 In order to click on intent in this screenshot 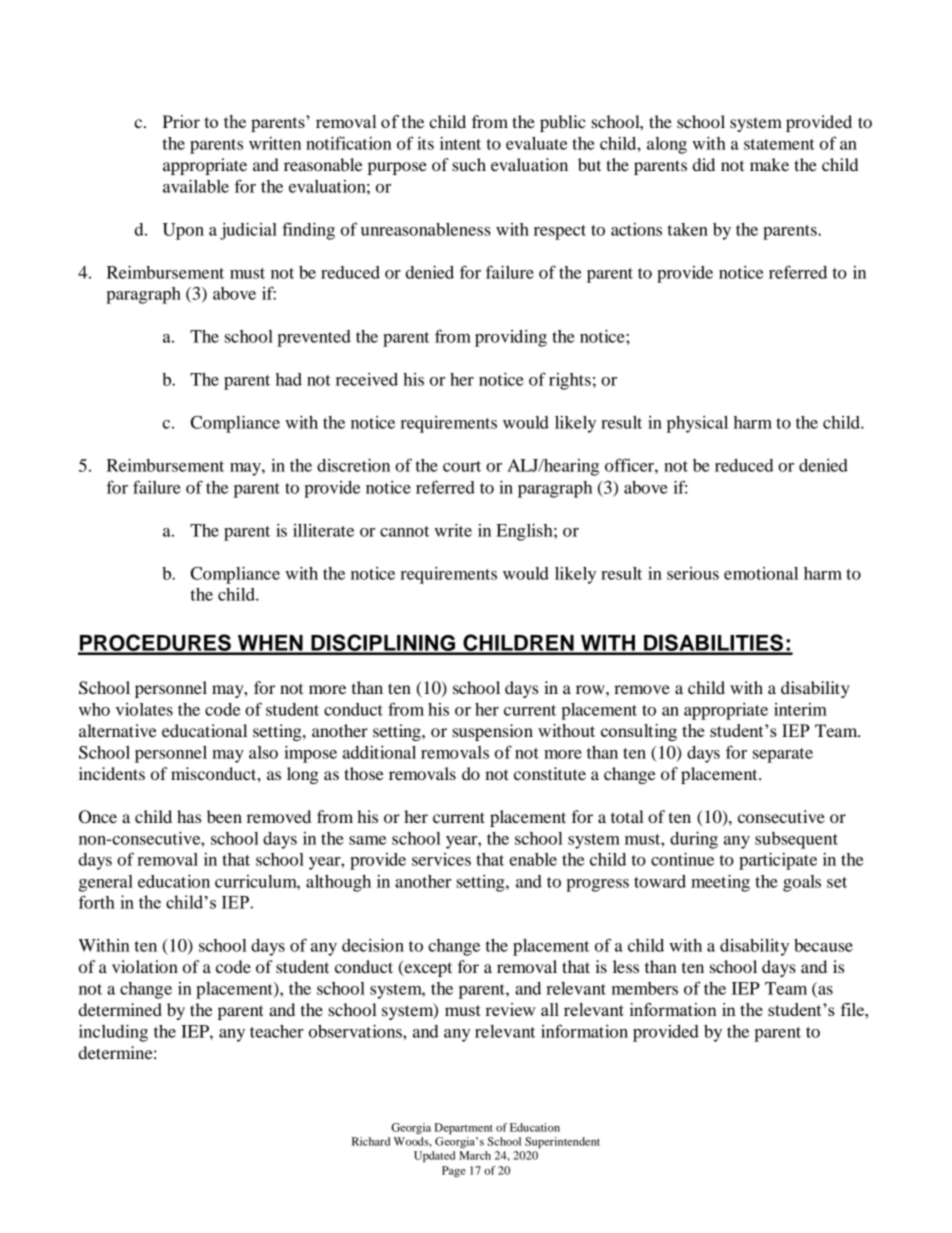, I will do `click(460, 143)`.
